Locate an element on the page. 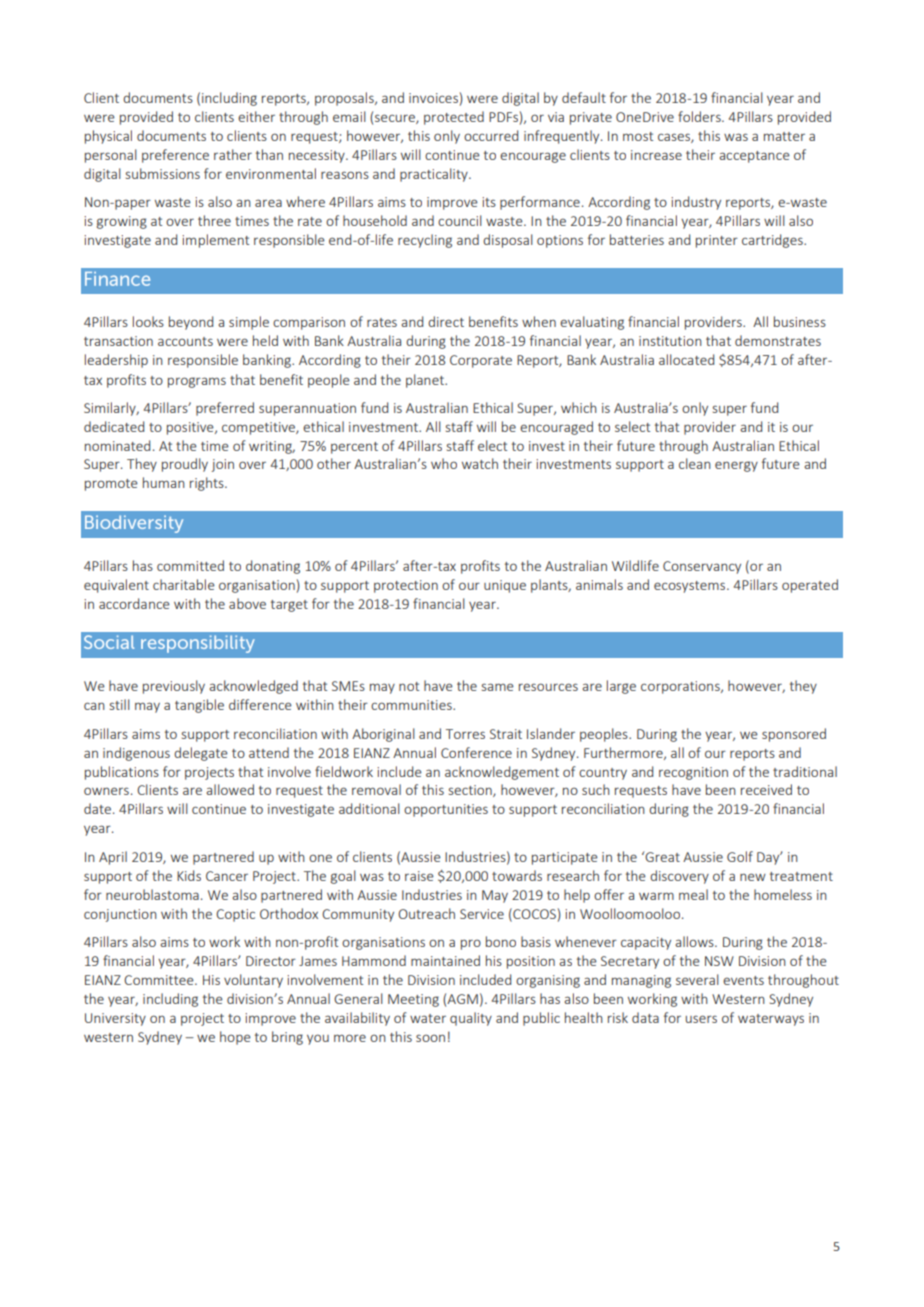  users is located at coordinates (701, 1019).
